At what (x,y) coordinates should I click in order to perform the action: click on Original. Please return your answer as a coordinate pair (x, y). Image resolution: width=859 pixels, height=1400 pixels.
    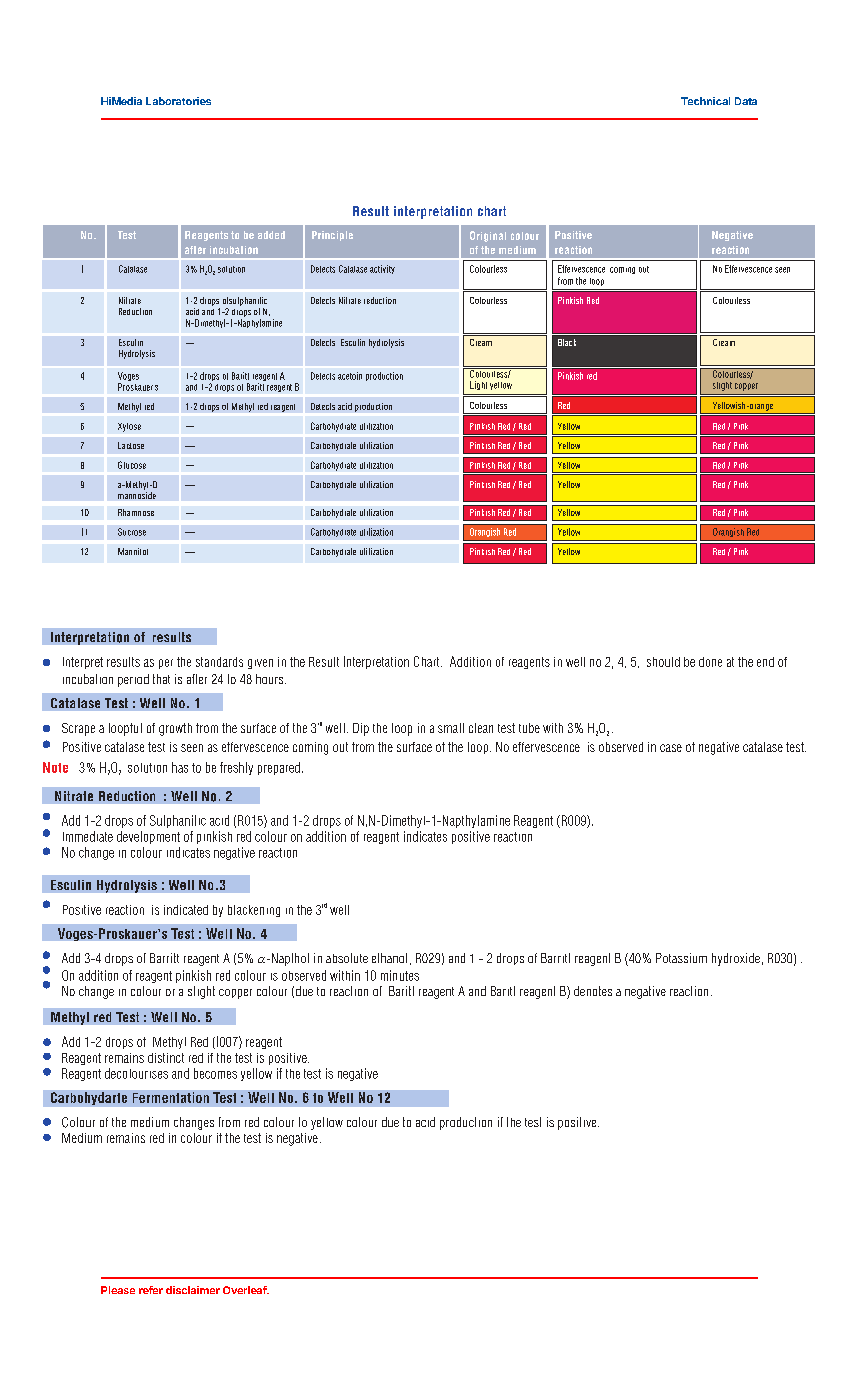
    Looking at the image, I should click on (488, 236).
